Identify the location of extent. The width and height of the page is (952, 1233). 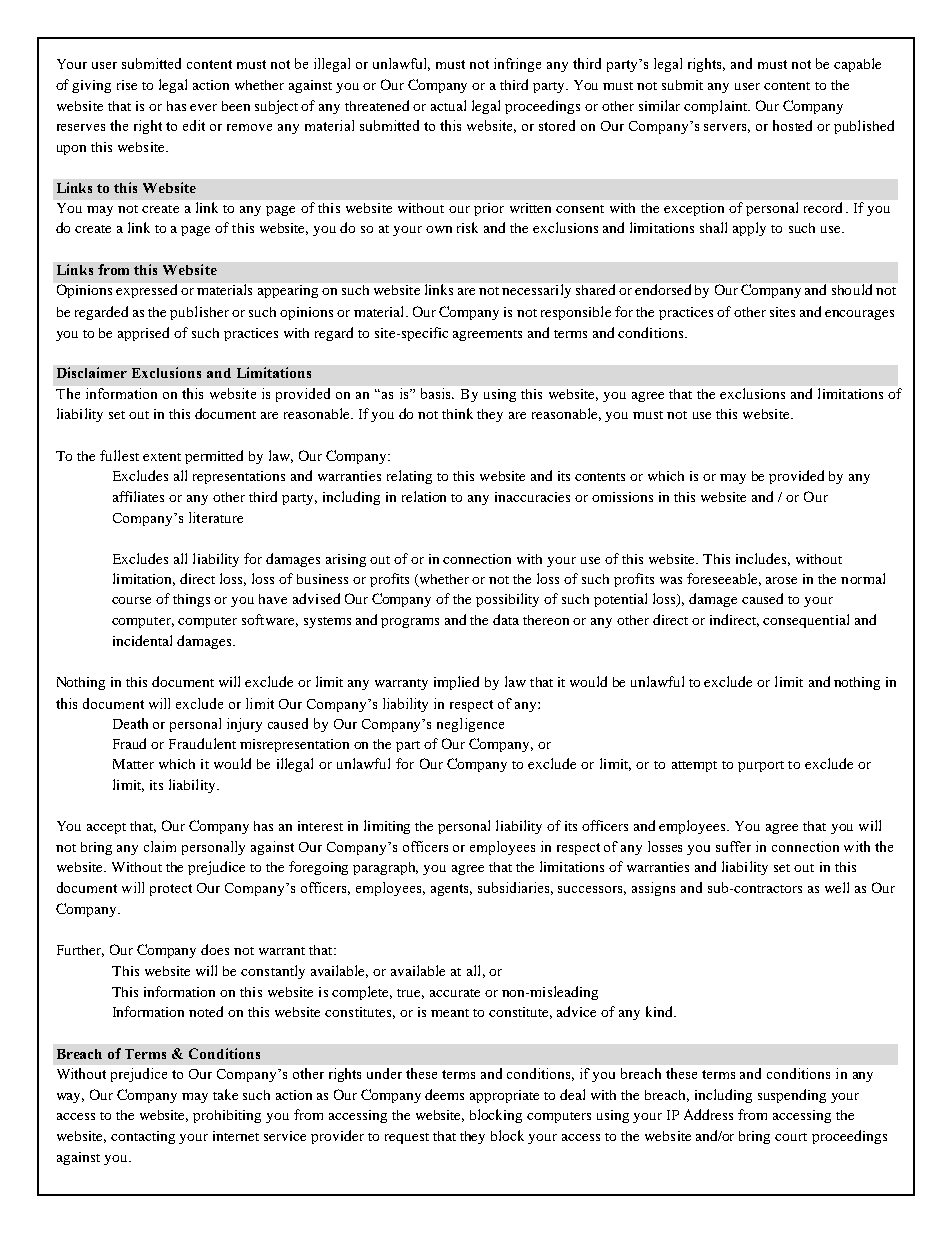
(162, 457).
